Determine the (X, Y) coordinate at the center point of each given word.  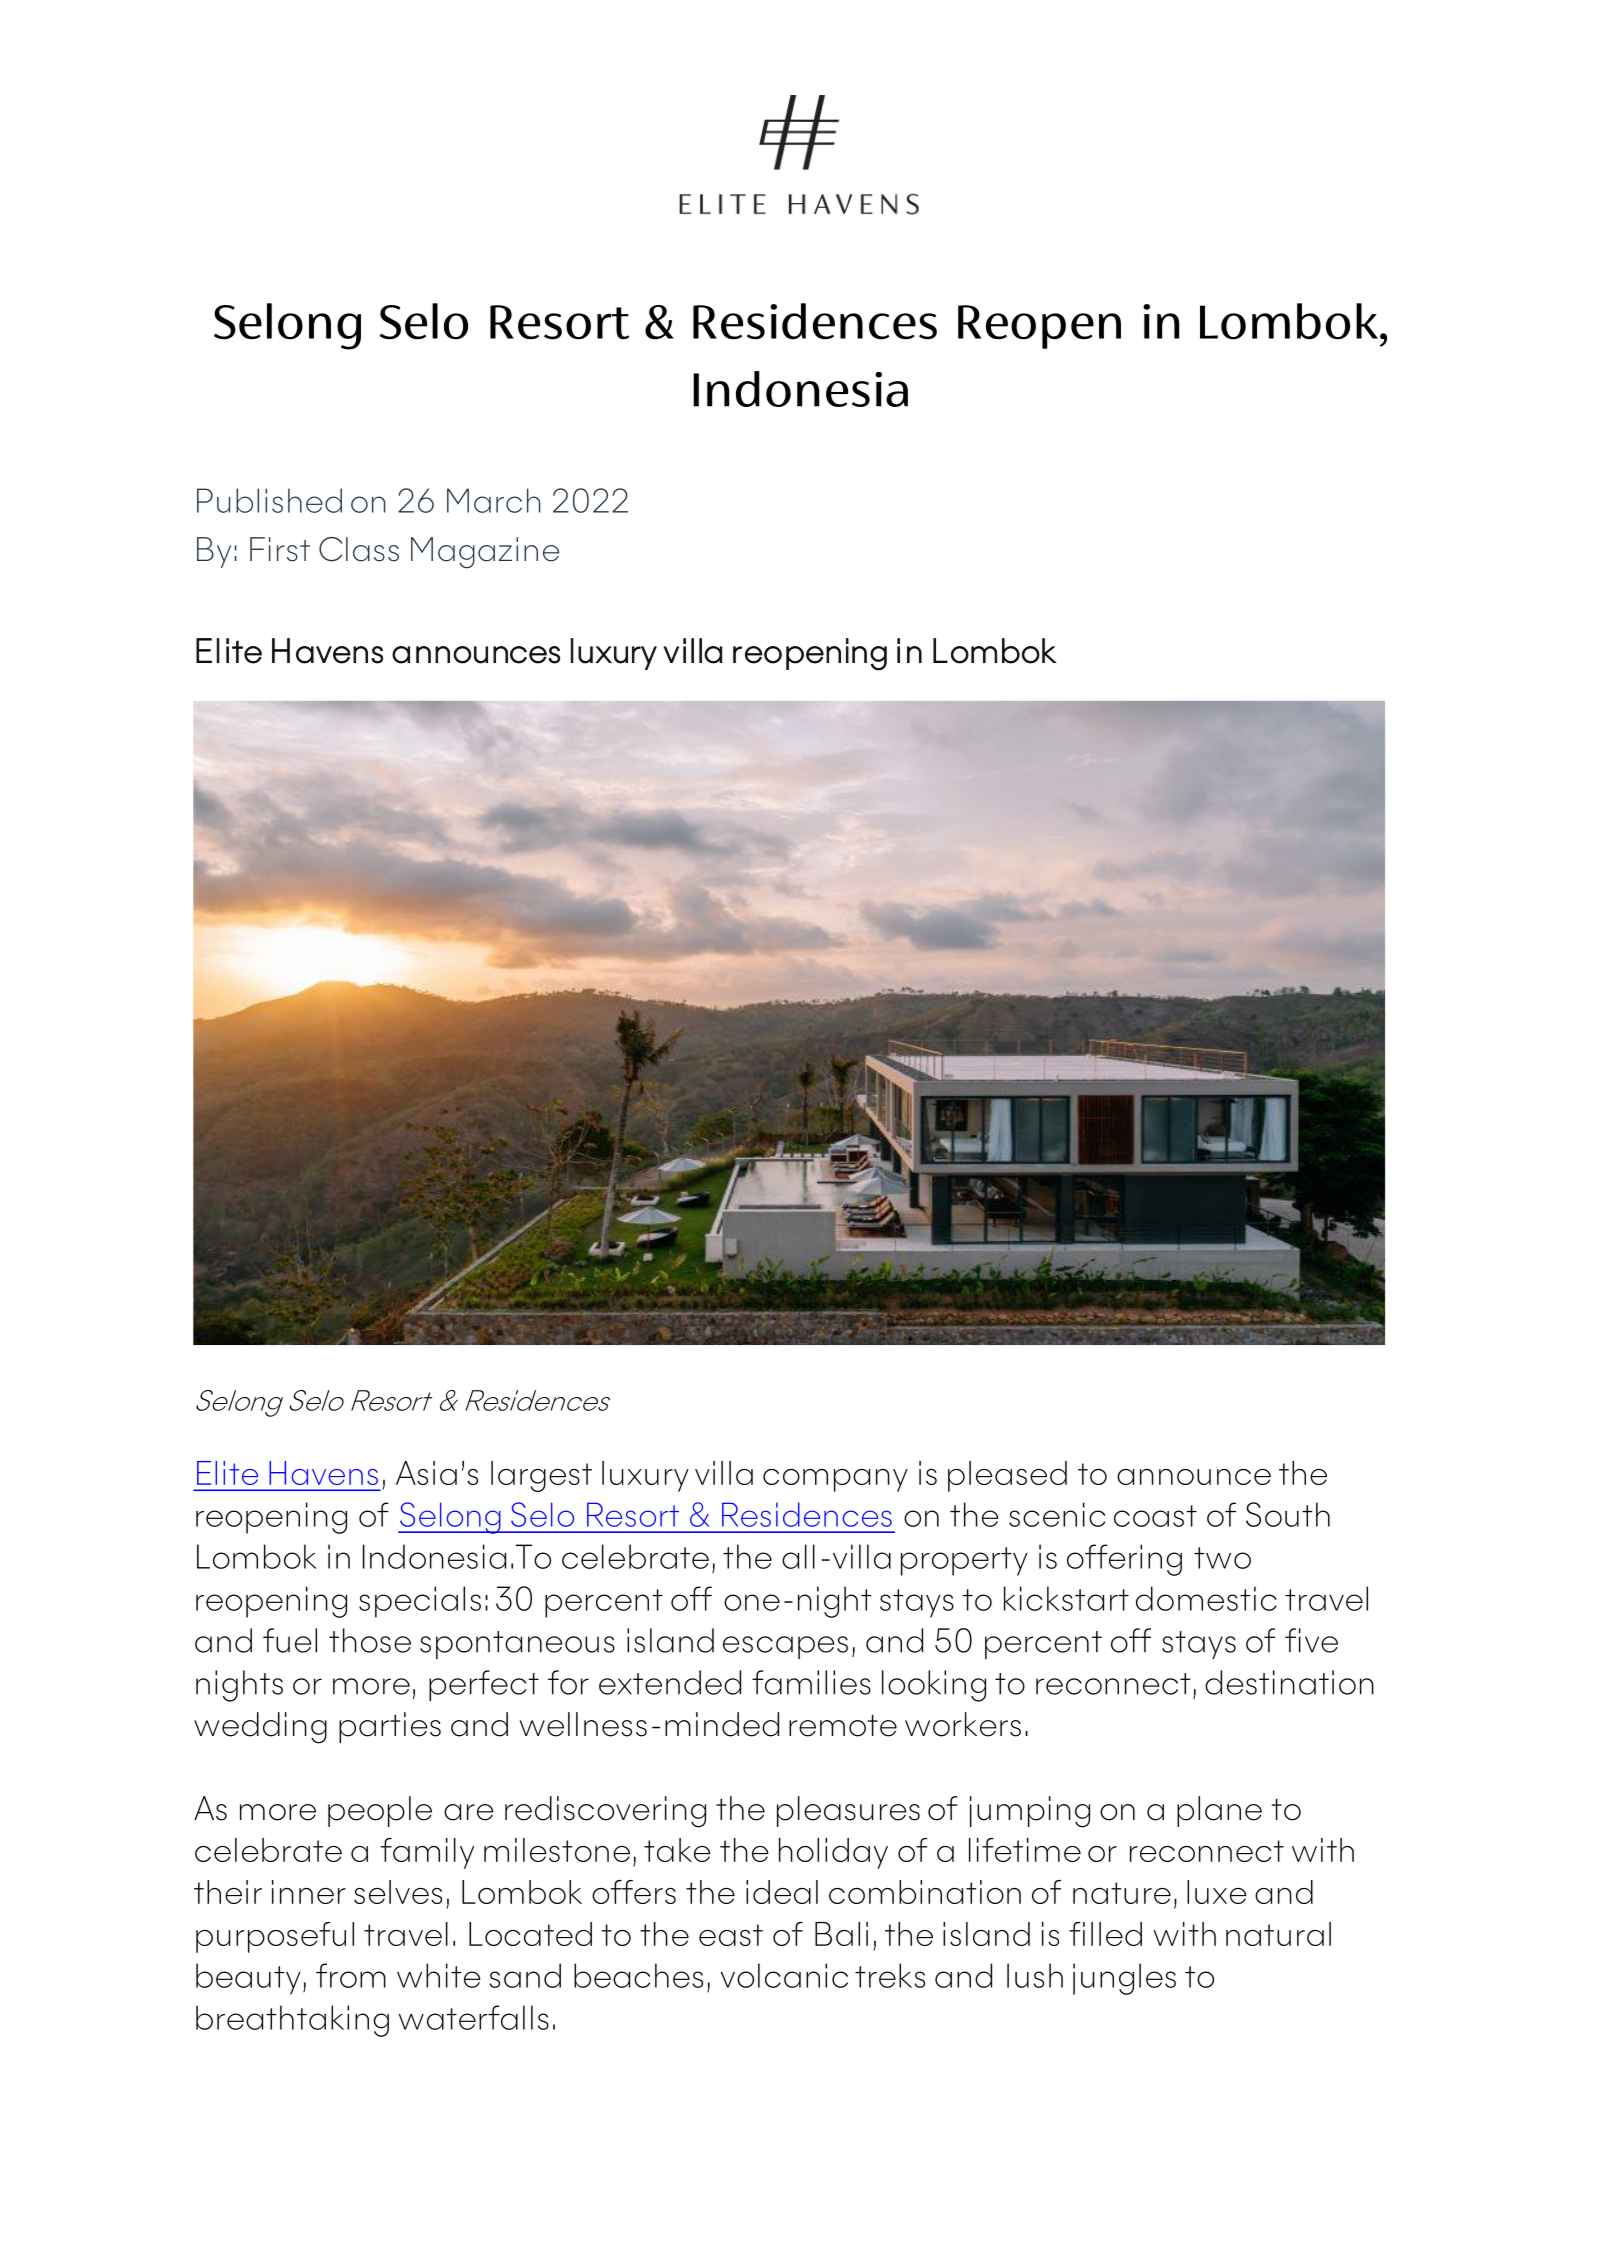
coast (1155, 1516)
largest (541, 1476)
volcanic (784, 1975)
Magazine (485, 553)
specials (420, 1602)
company (835, 1480)
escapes (785, 1647)
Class (359, 549)
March (494, 500)
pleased (1007, 1476)
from (351, 1975)
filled (1105, 1934)
